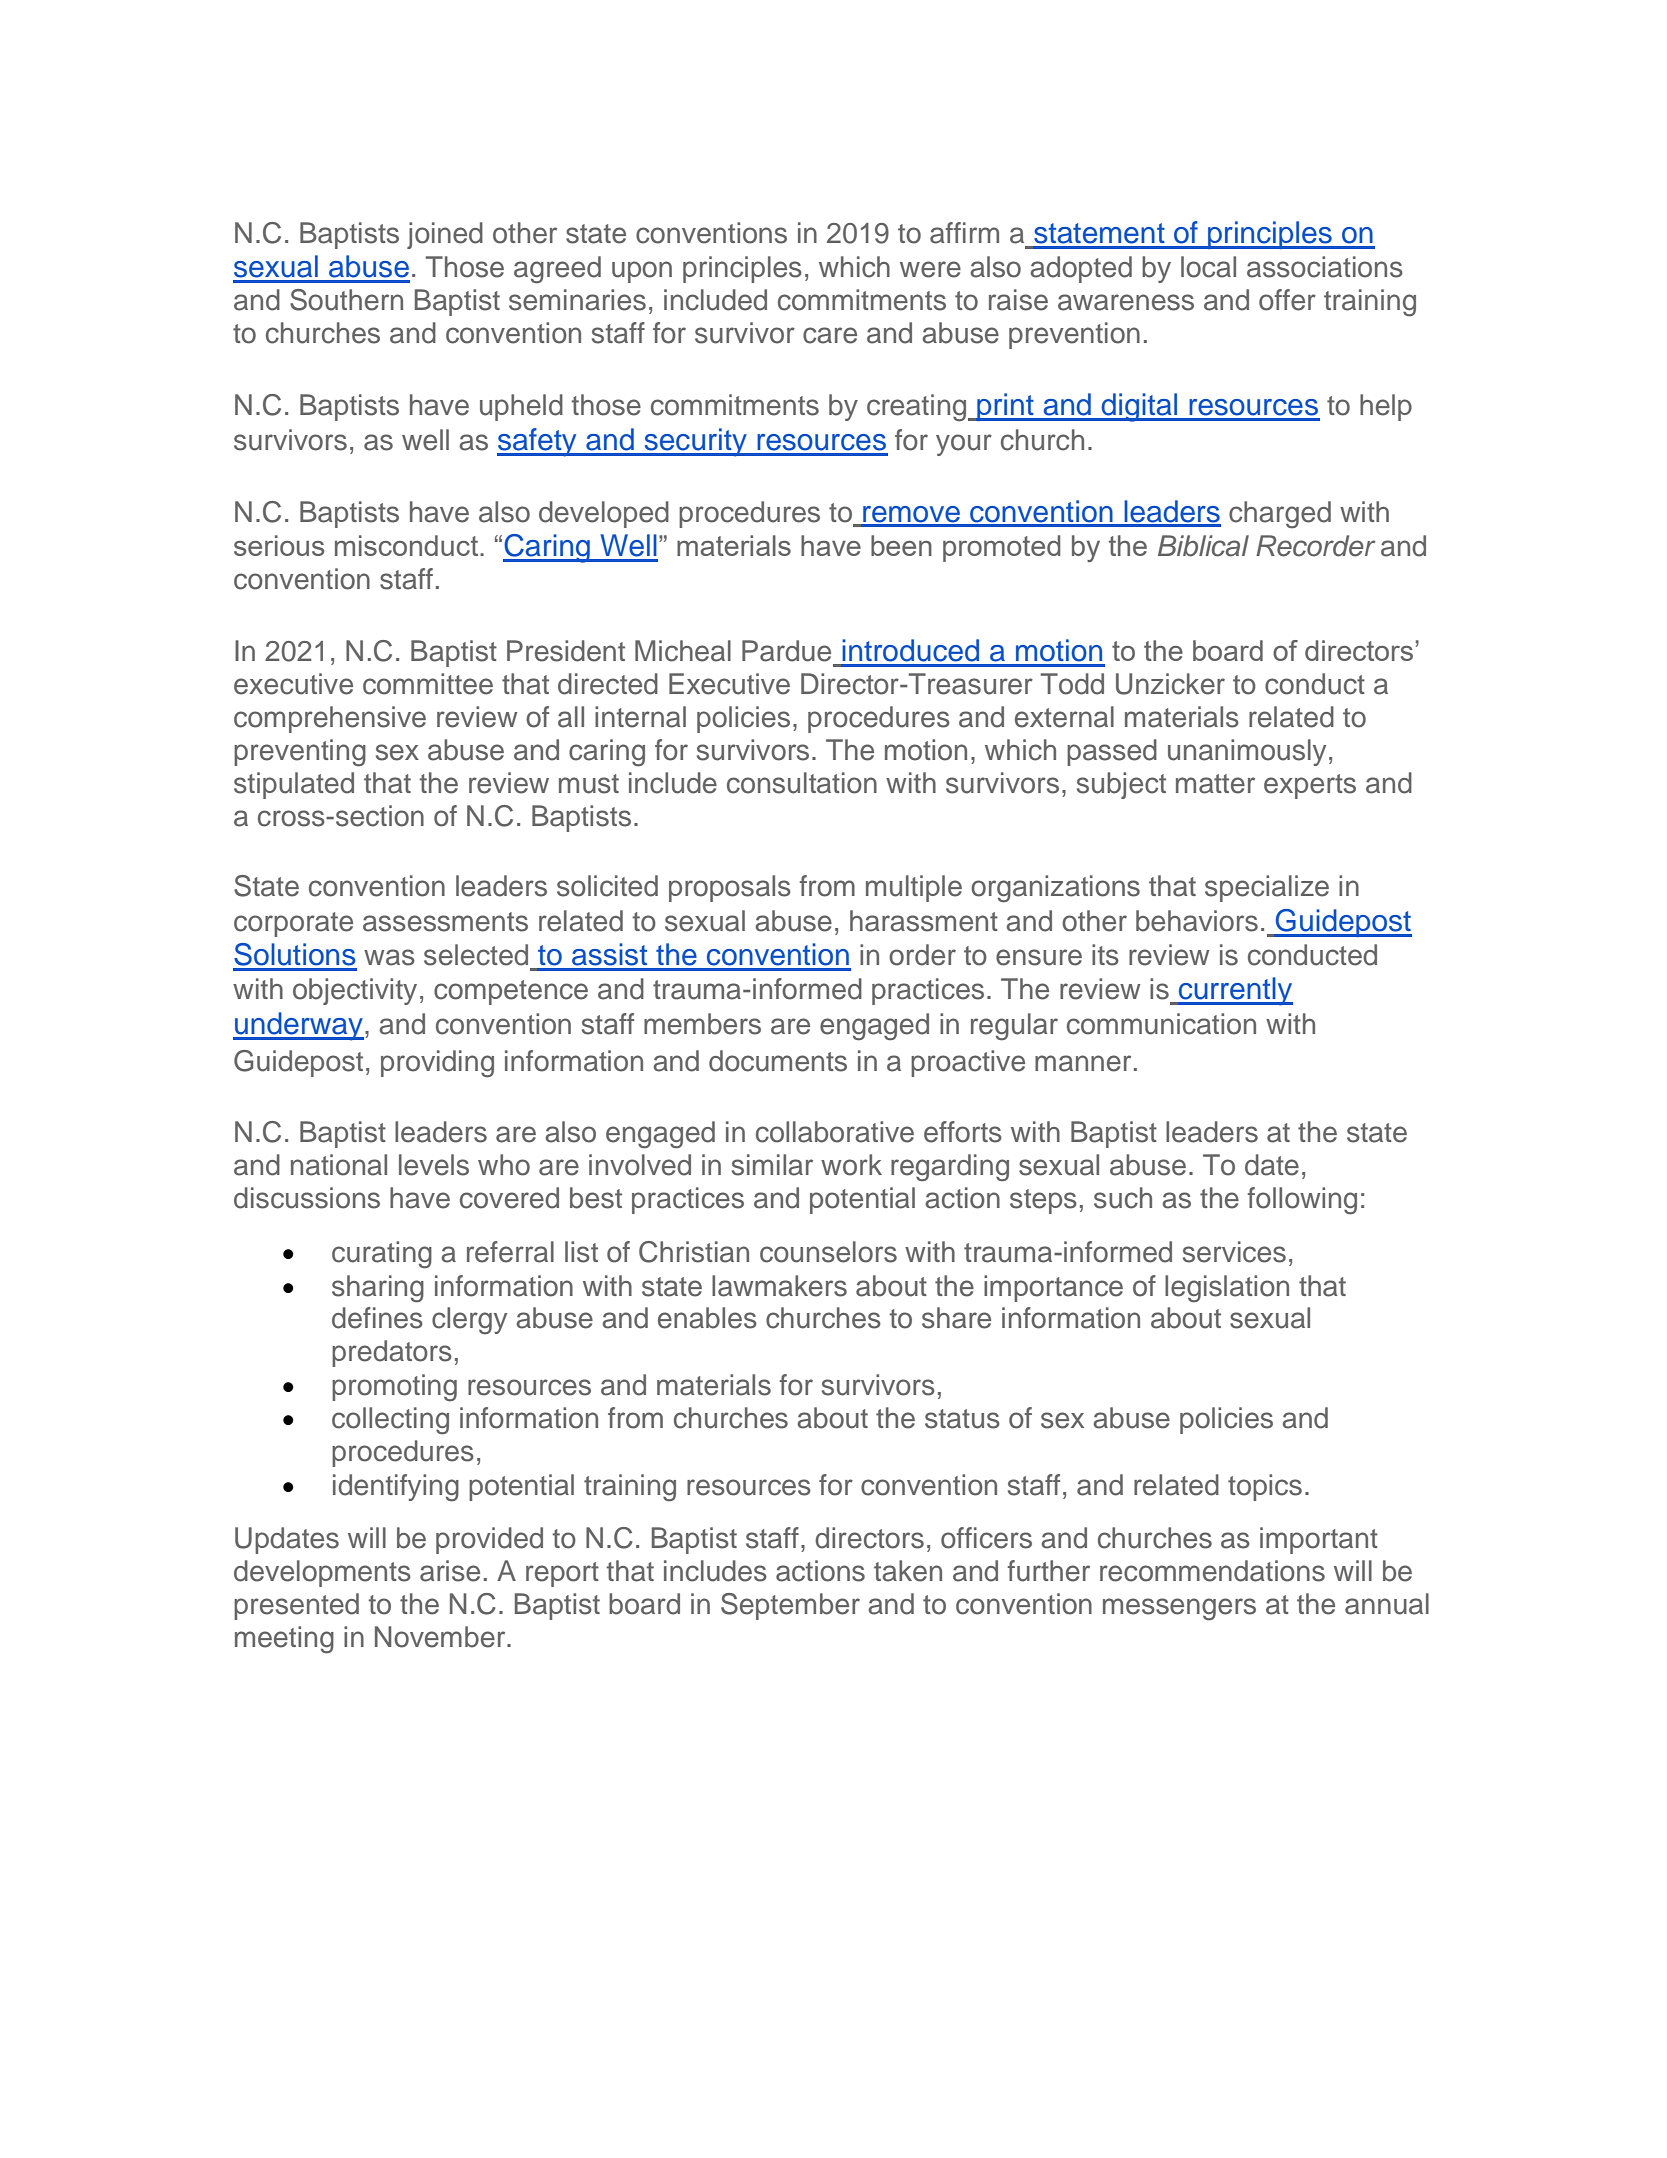 The image size is (1667, 2158). What do you see at coordinates (445, 235) in the document?
I see `joined` at bounding box center [445, 235].
